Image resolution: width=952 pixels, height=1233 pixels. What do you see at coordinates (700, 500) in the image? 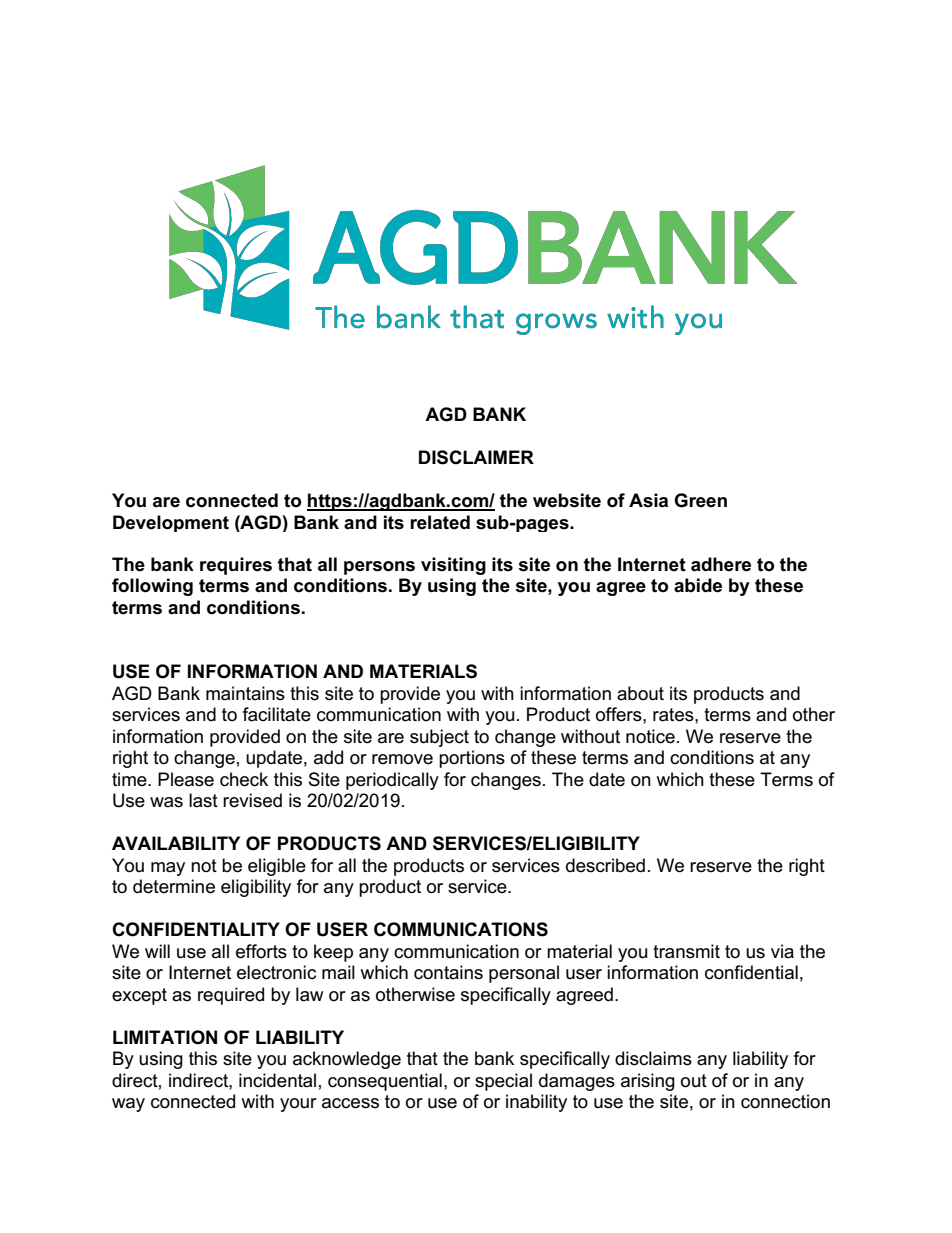
I see `Green` at bounding box center [700, 500].
